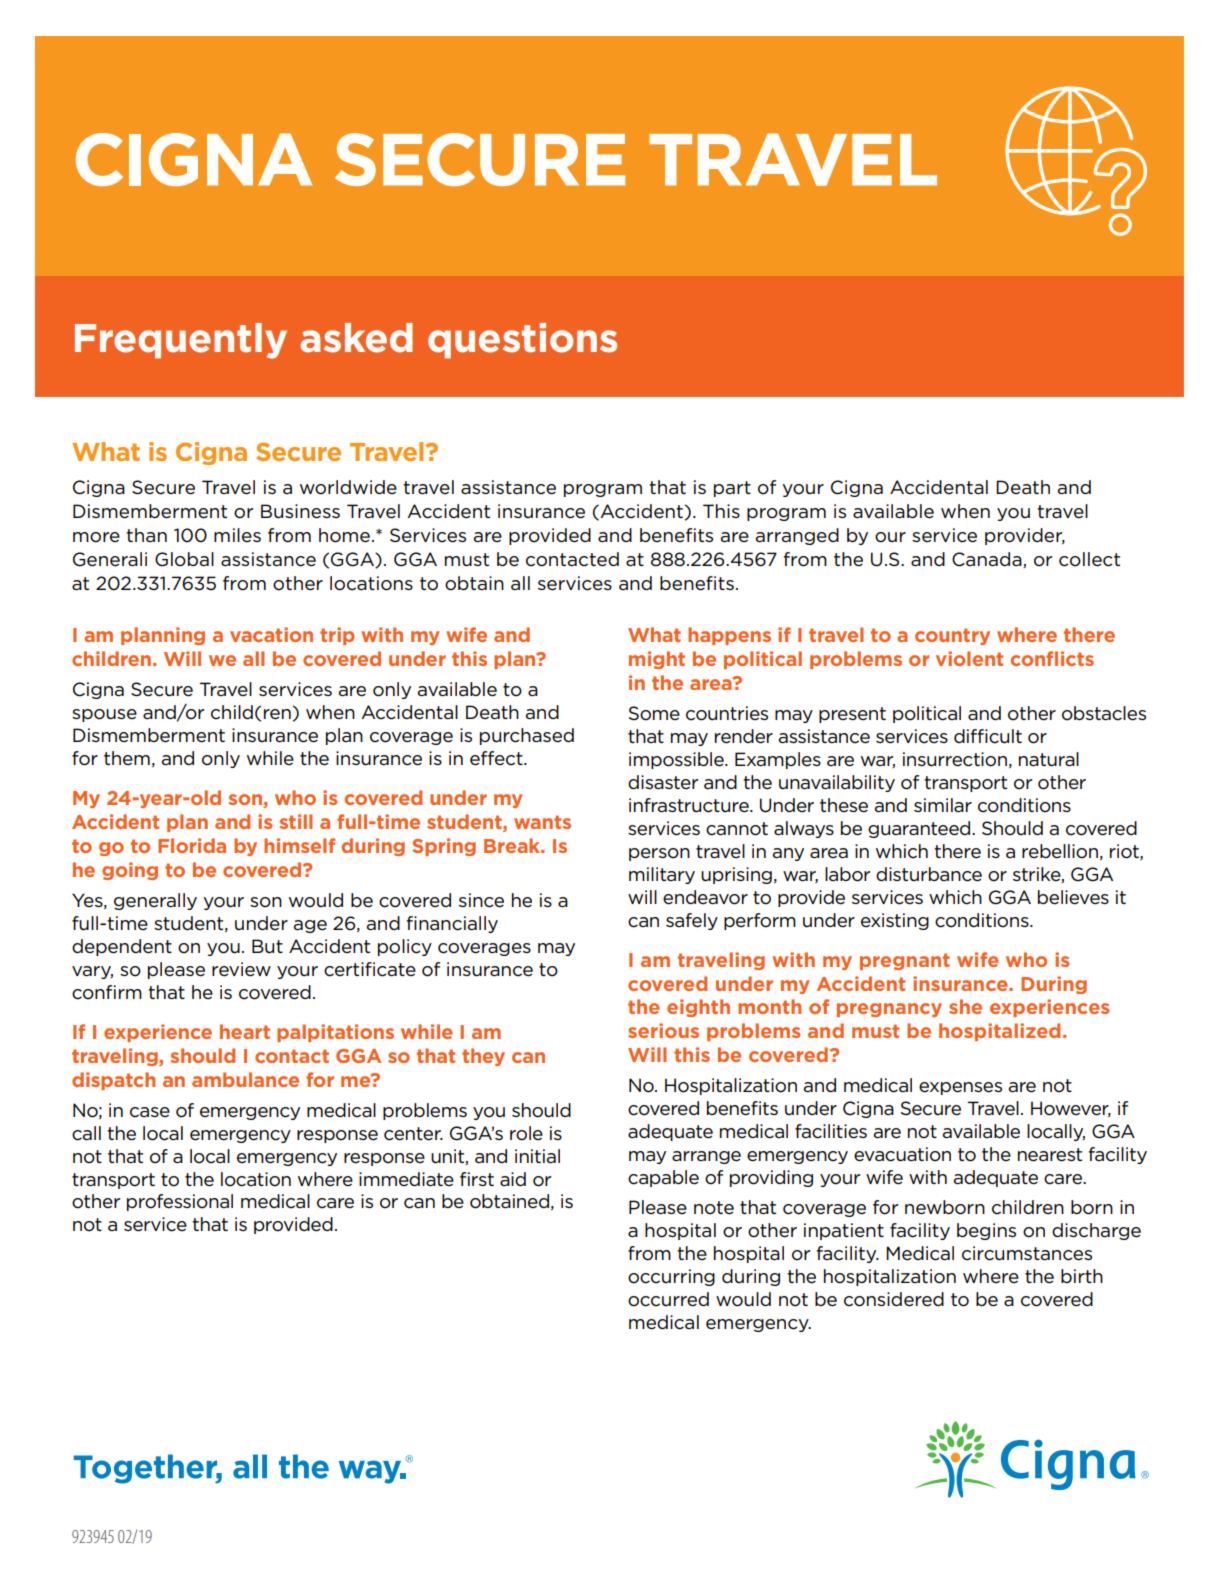 Image resolution: width=1220 pixels, height=1579 pixels. I want to click on miles, so click(237, 535).
